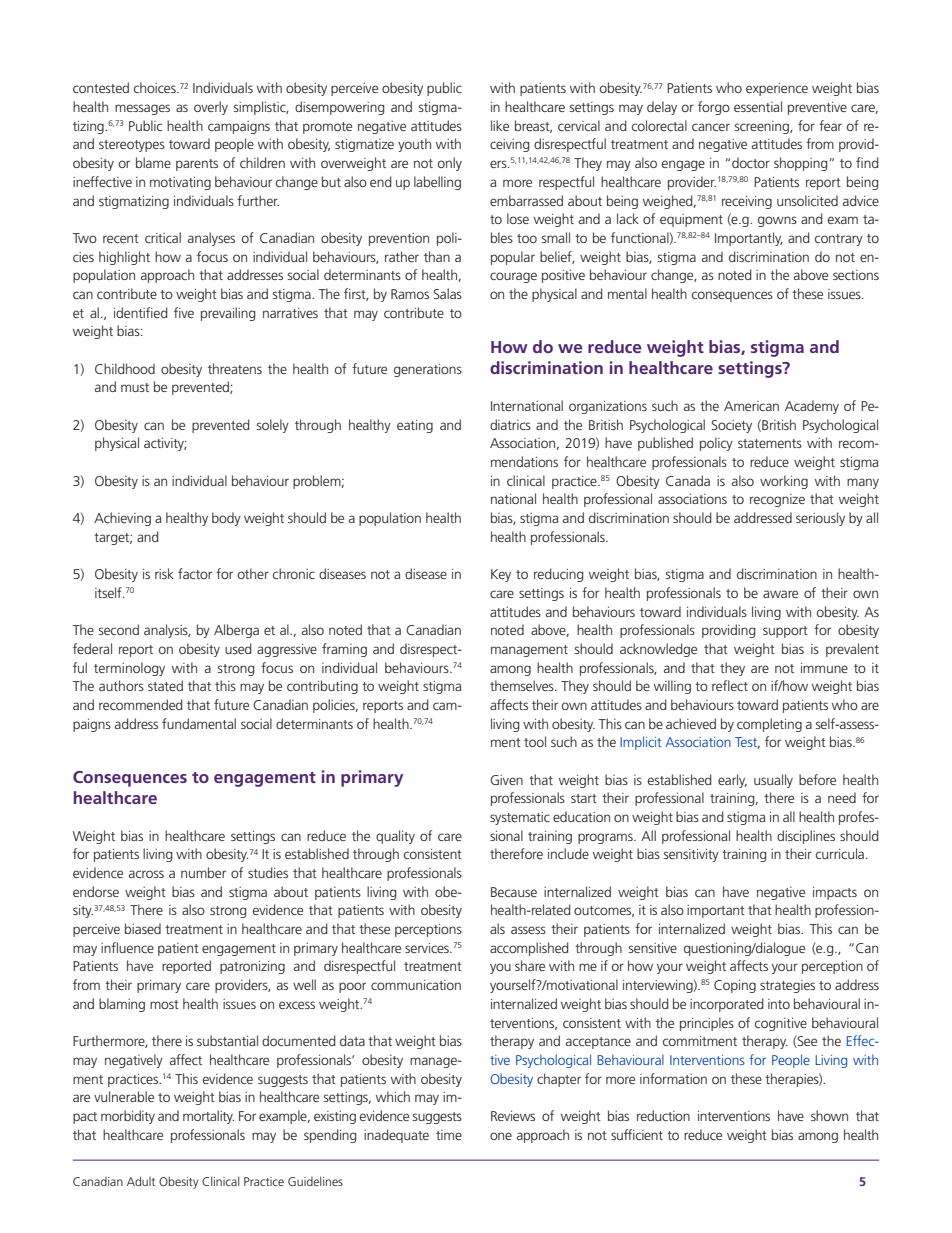  Describe the element at coordinates (135, 387) in the screenshot. I see `must` at that location.
